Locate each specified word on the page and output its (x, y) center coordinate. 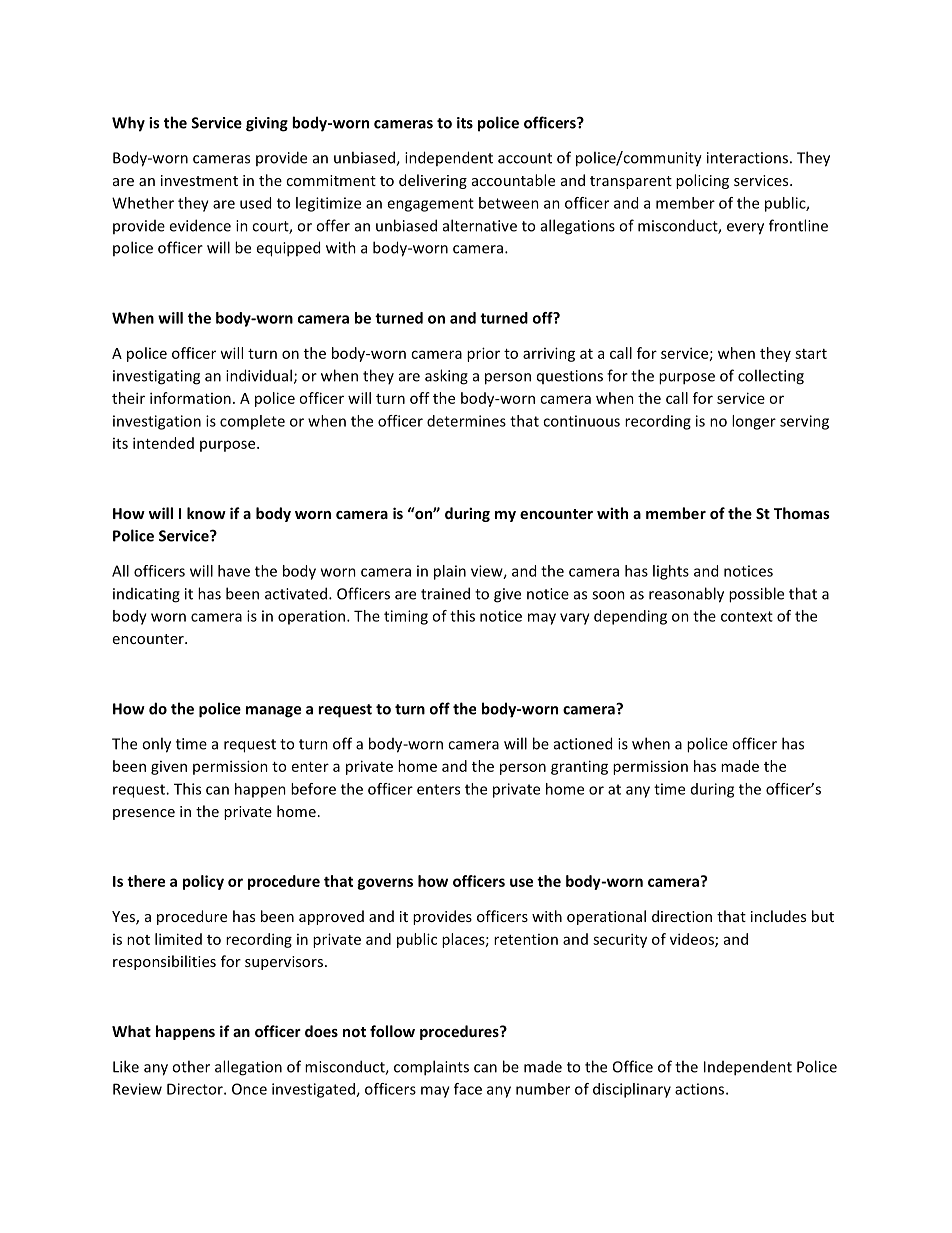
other (191, 1066)
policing (702, 181)
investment (199, 180)
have (234, 571)
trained (445, 593)
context (747, 616)
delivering (433, 181)
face (468, 1089)
